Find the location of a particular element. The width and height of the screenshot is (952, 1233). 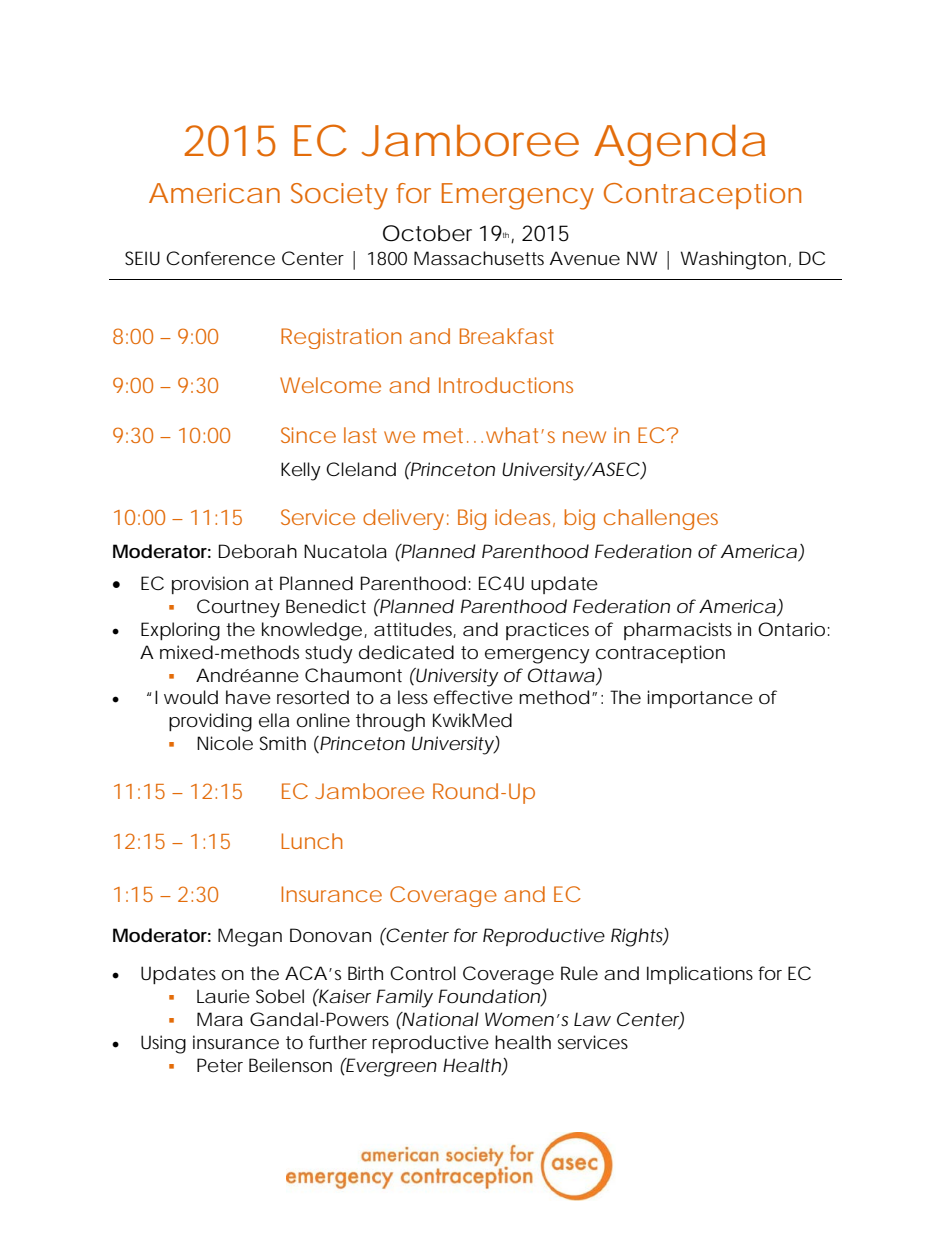

Kelly is located at coordinates (301, 471).
